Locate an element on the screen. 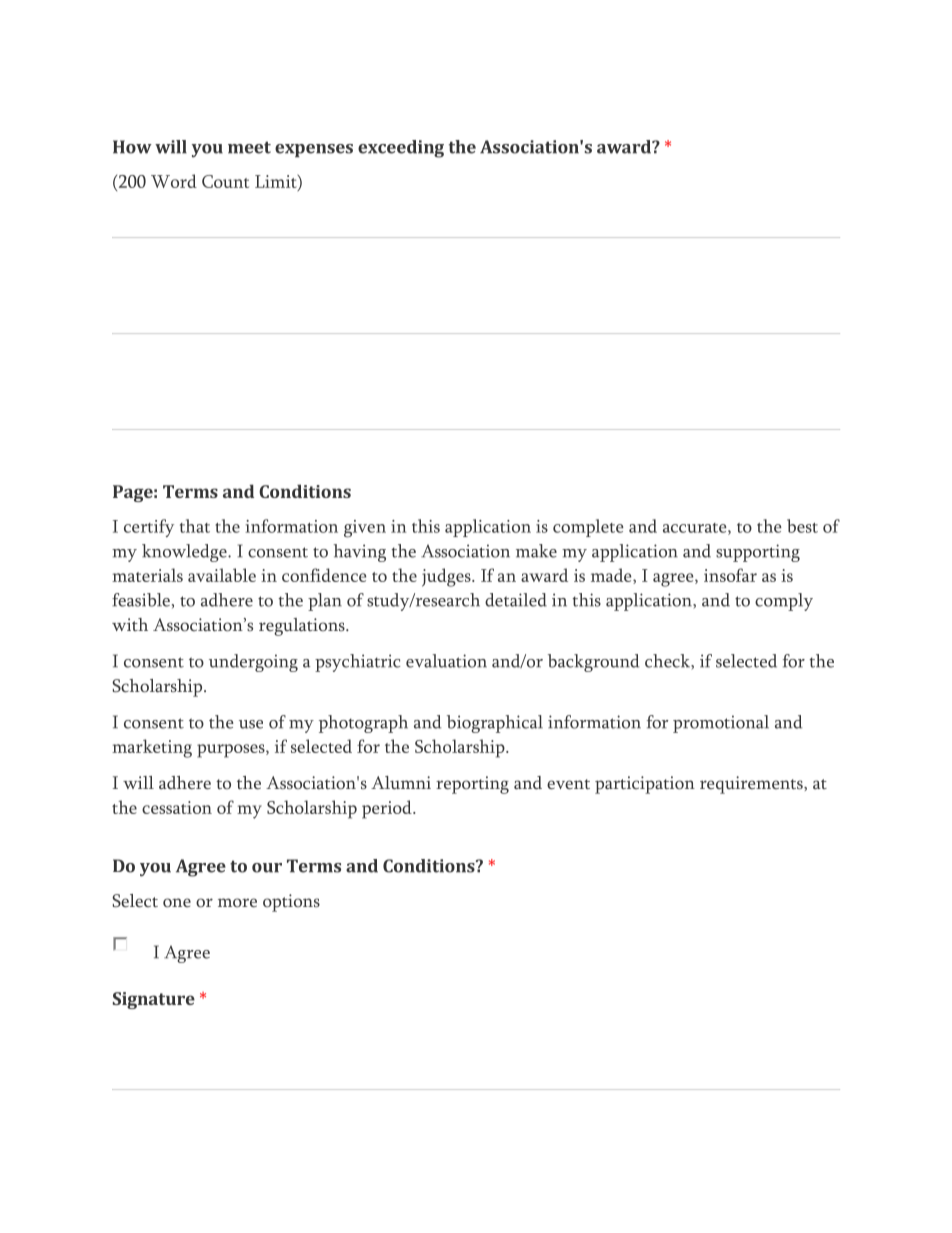  insofar is located at coordinates (730, 575).
